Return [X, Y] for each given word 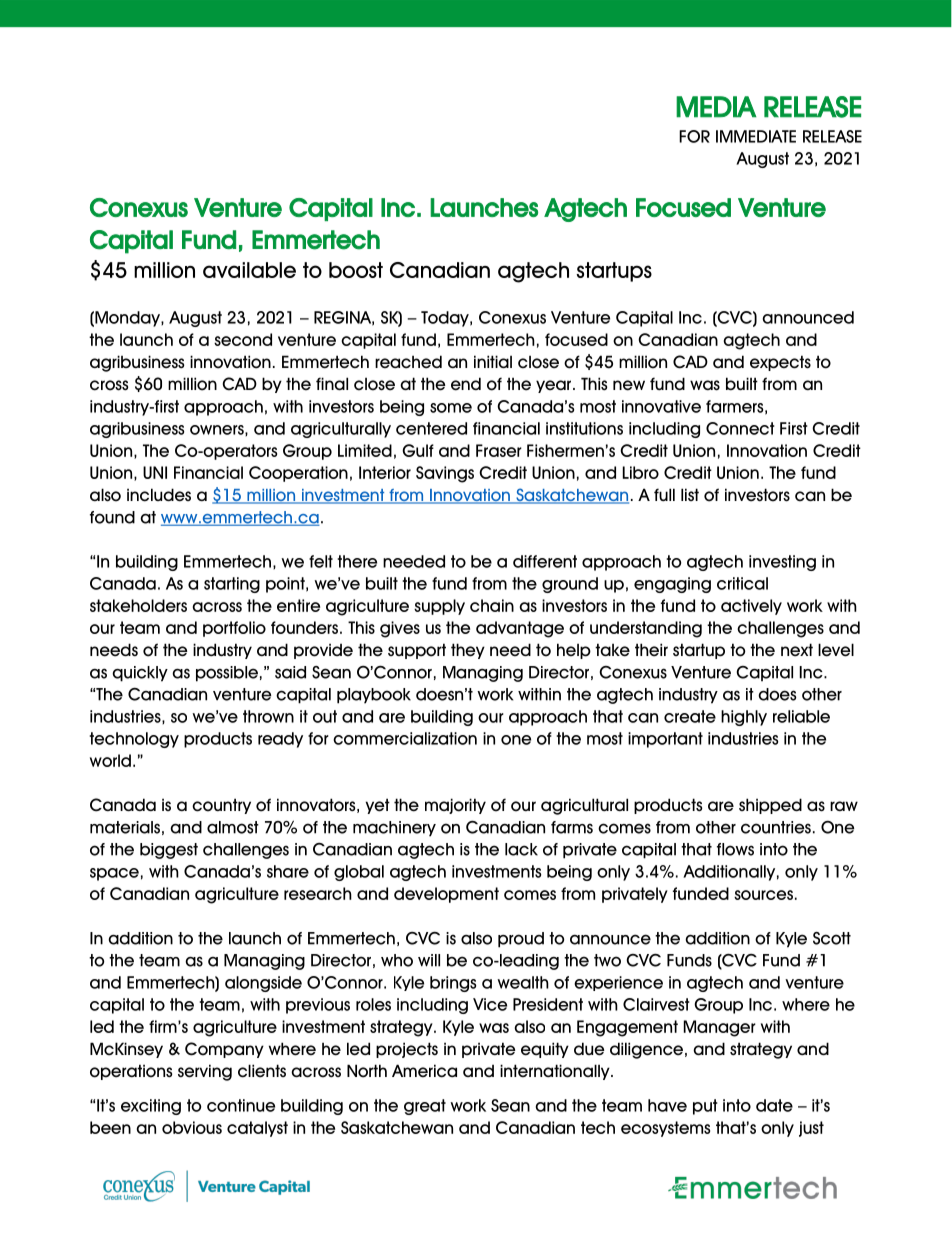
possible [227, 674]
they [468, 651]
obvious [192, 1127]
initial [493, 361]
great [425, 1107]
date [774, 1105]
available [249, 270]
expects [780, 363]
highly [744, 718]
